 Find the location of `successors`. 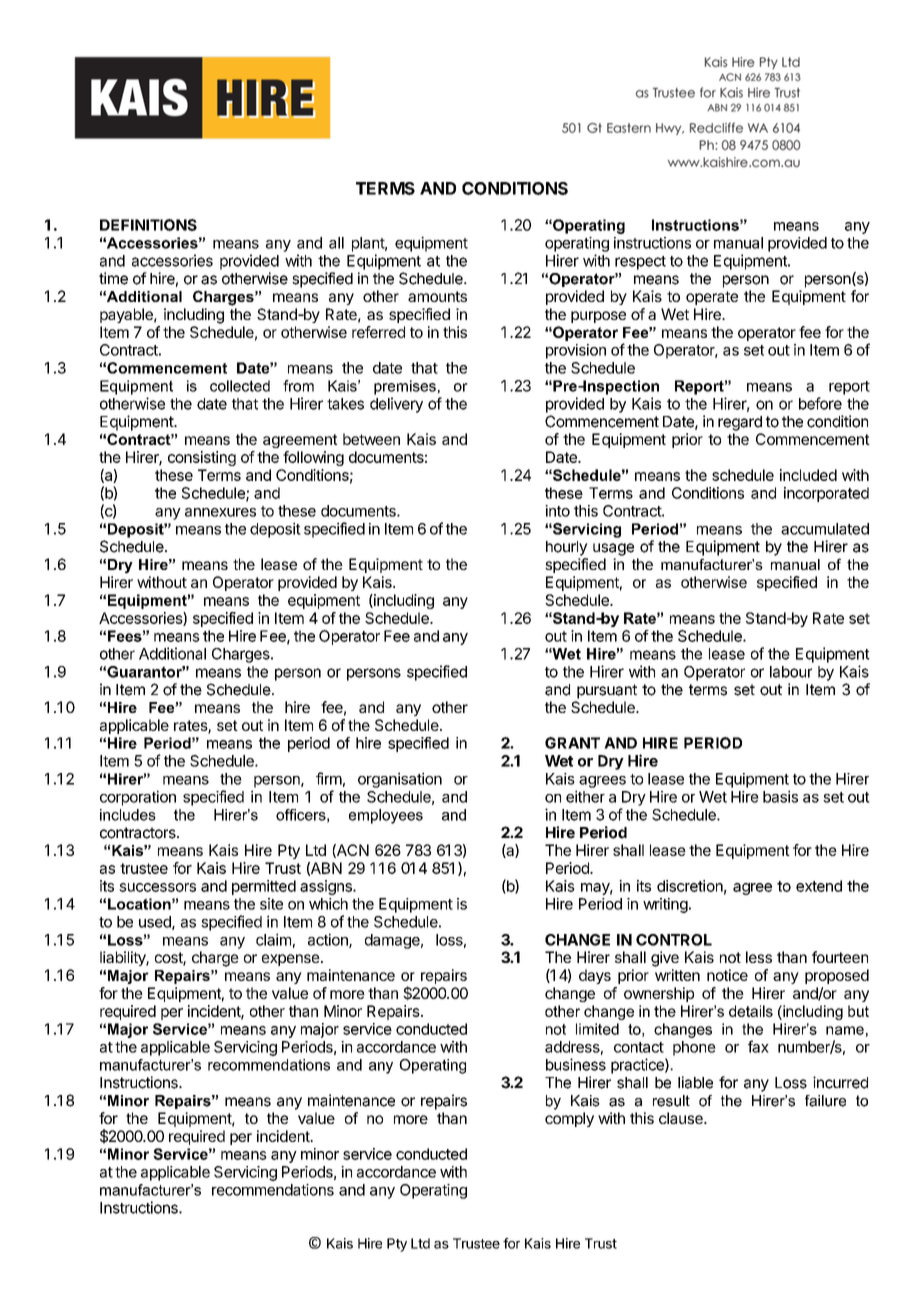

successors is located at coordinates (157, 887).
